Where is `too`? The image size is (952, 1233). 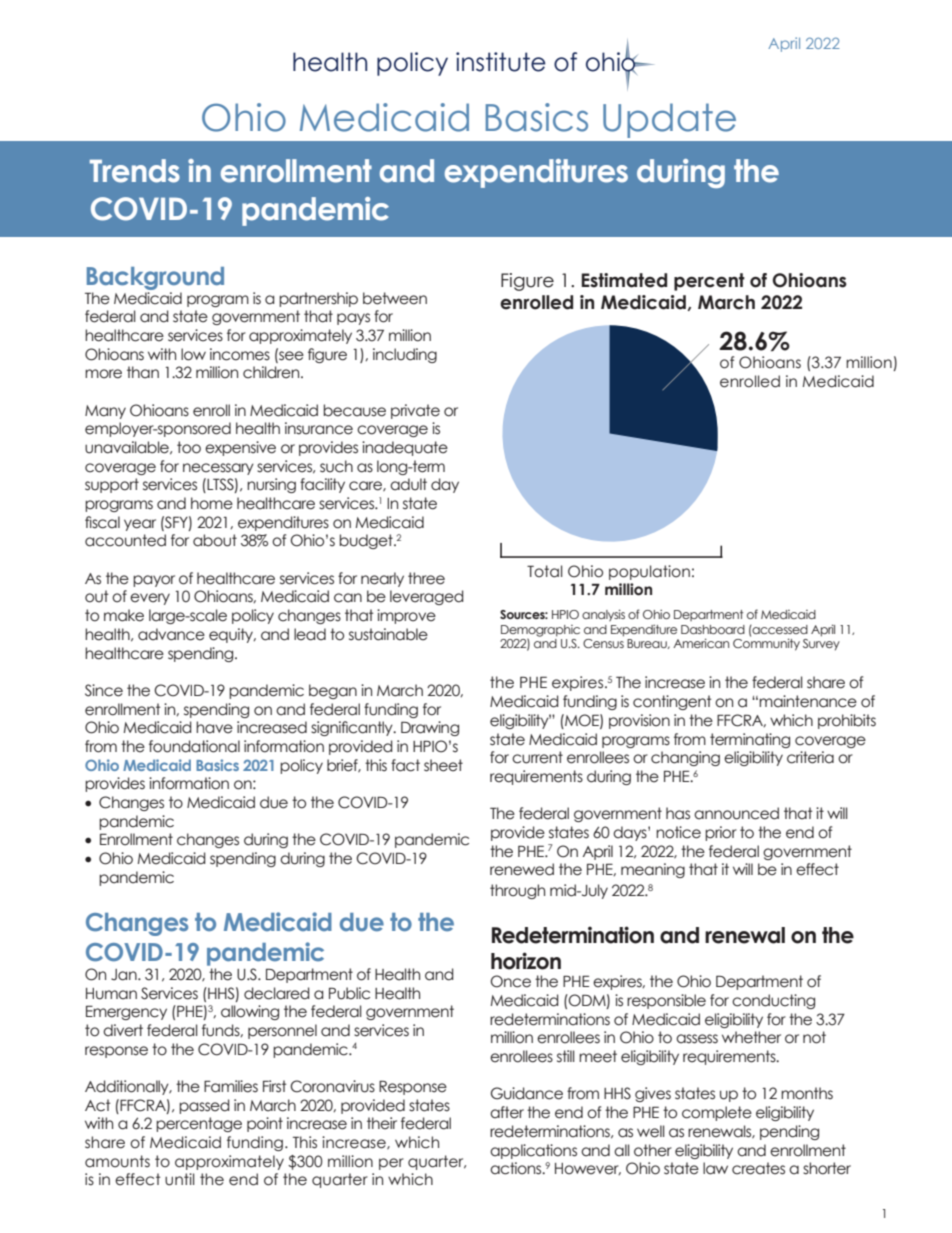
too is located at coordinates (189, 447).
